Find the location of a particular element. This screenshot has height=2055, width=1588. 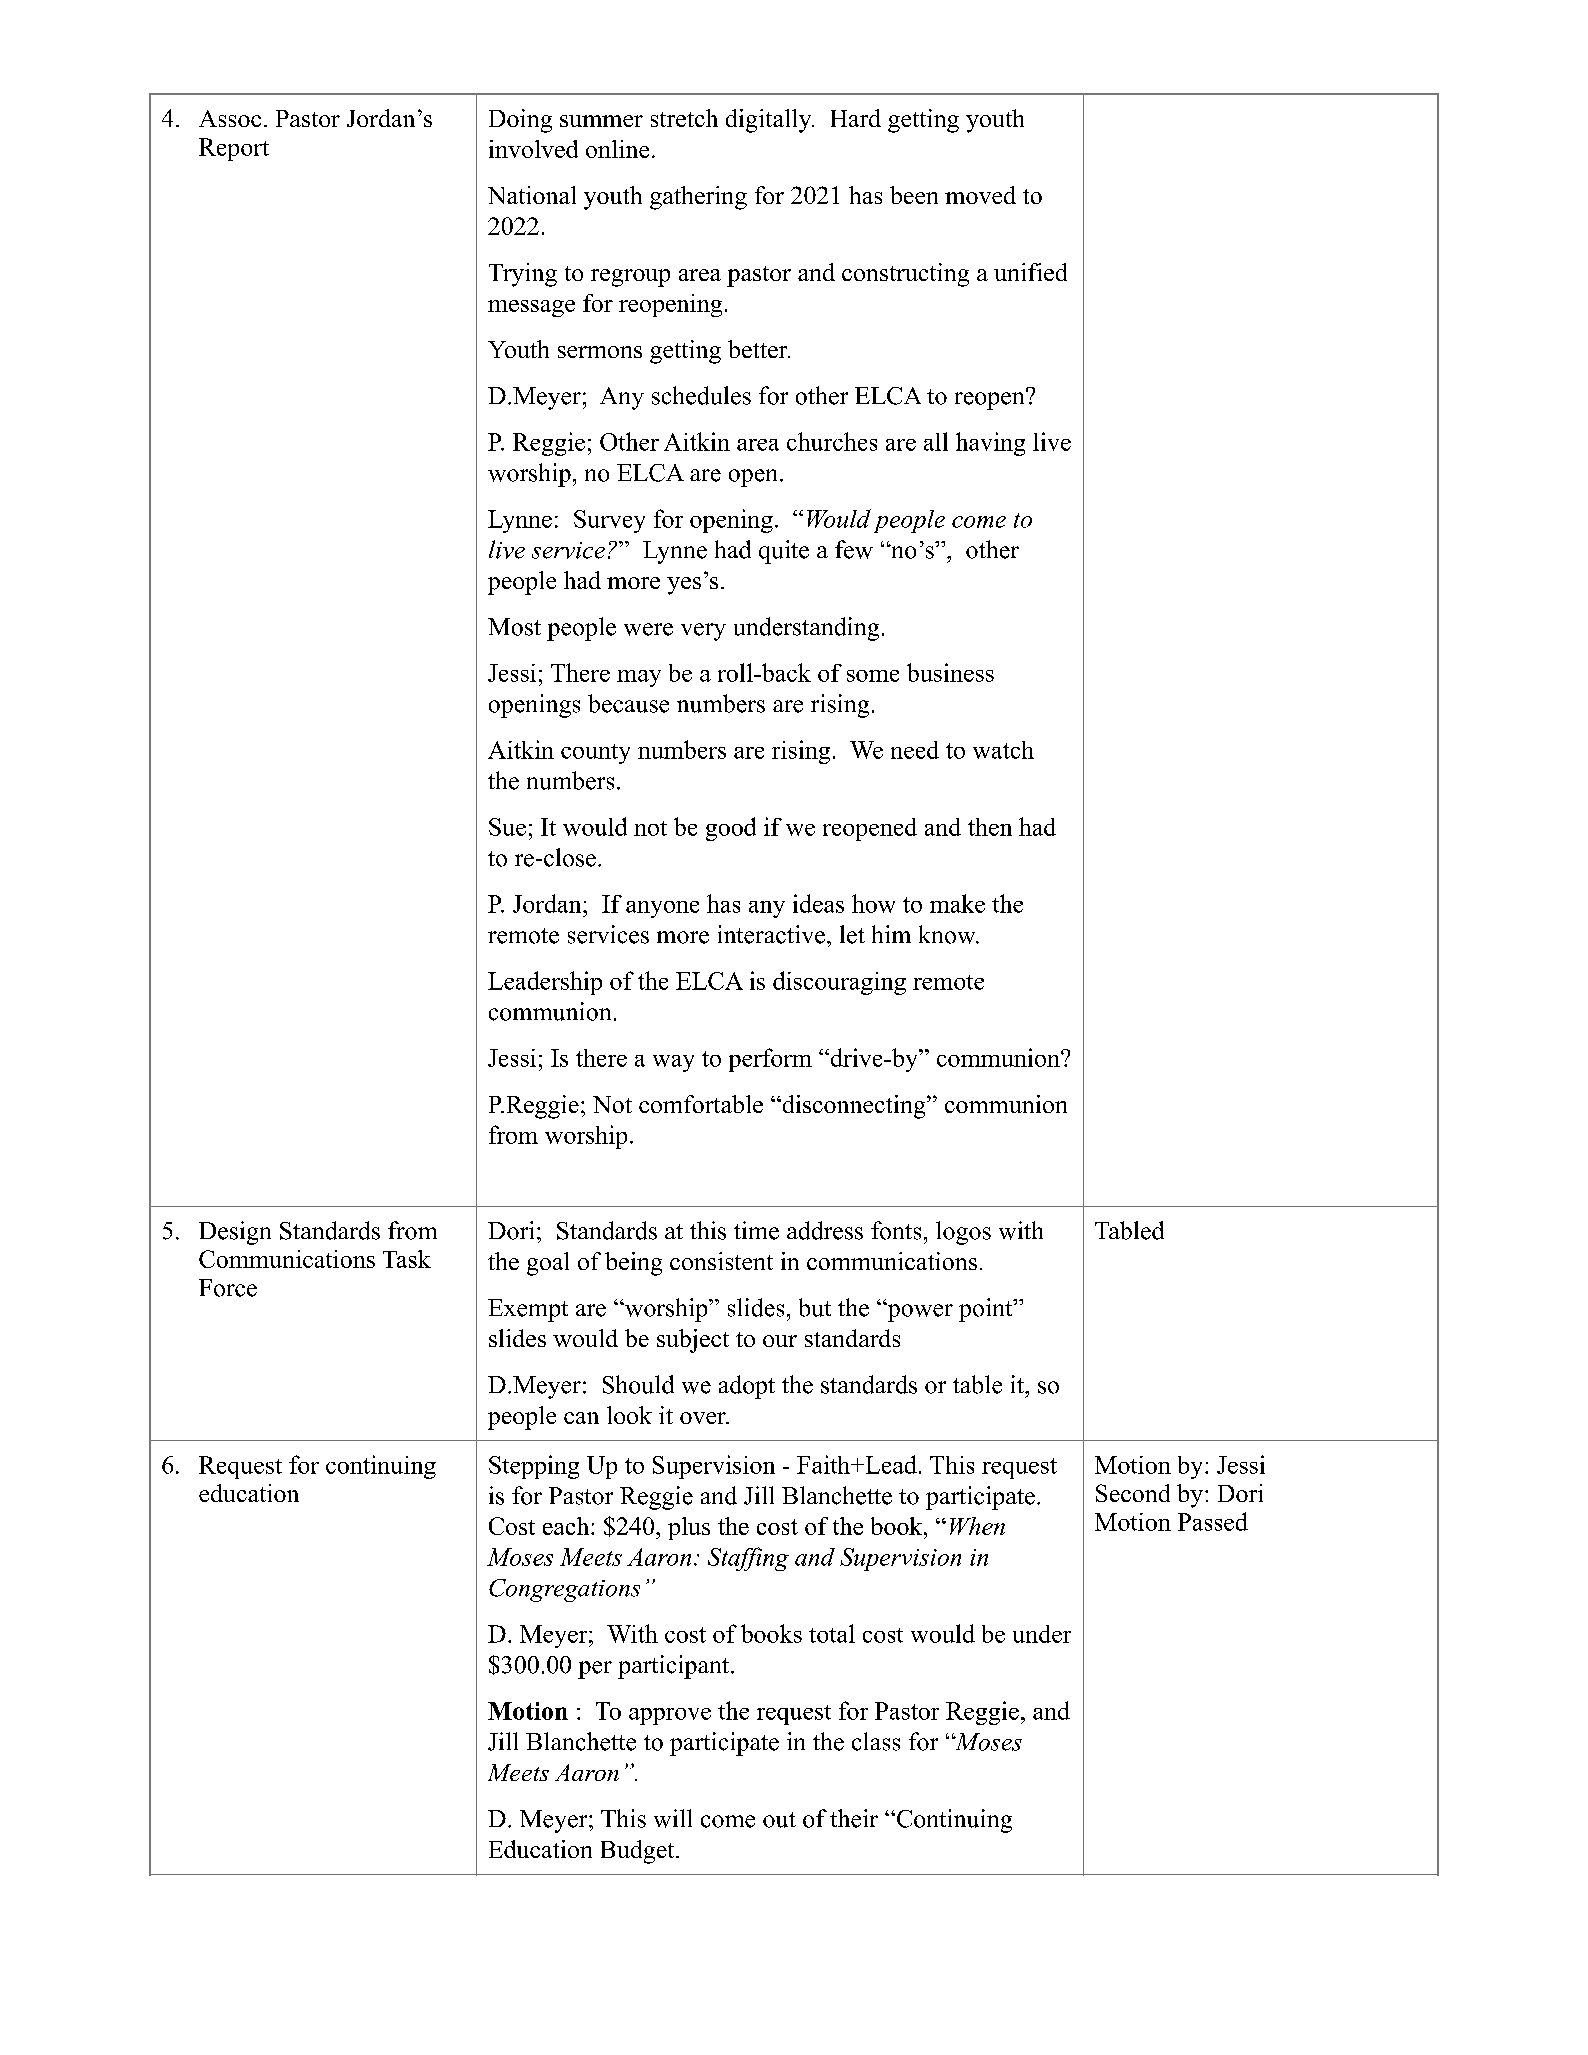

Most is located at coordinates (514, 627).
